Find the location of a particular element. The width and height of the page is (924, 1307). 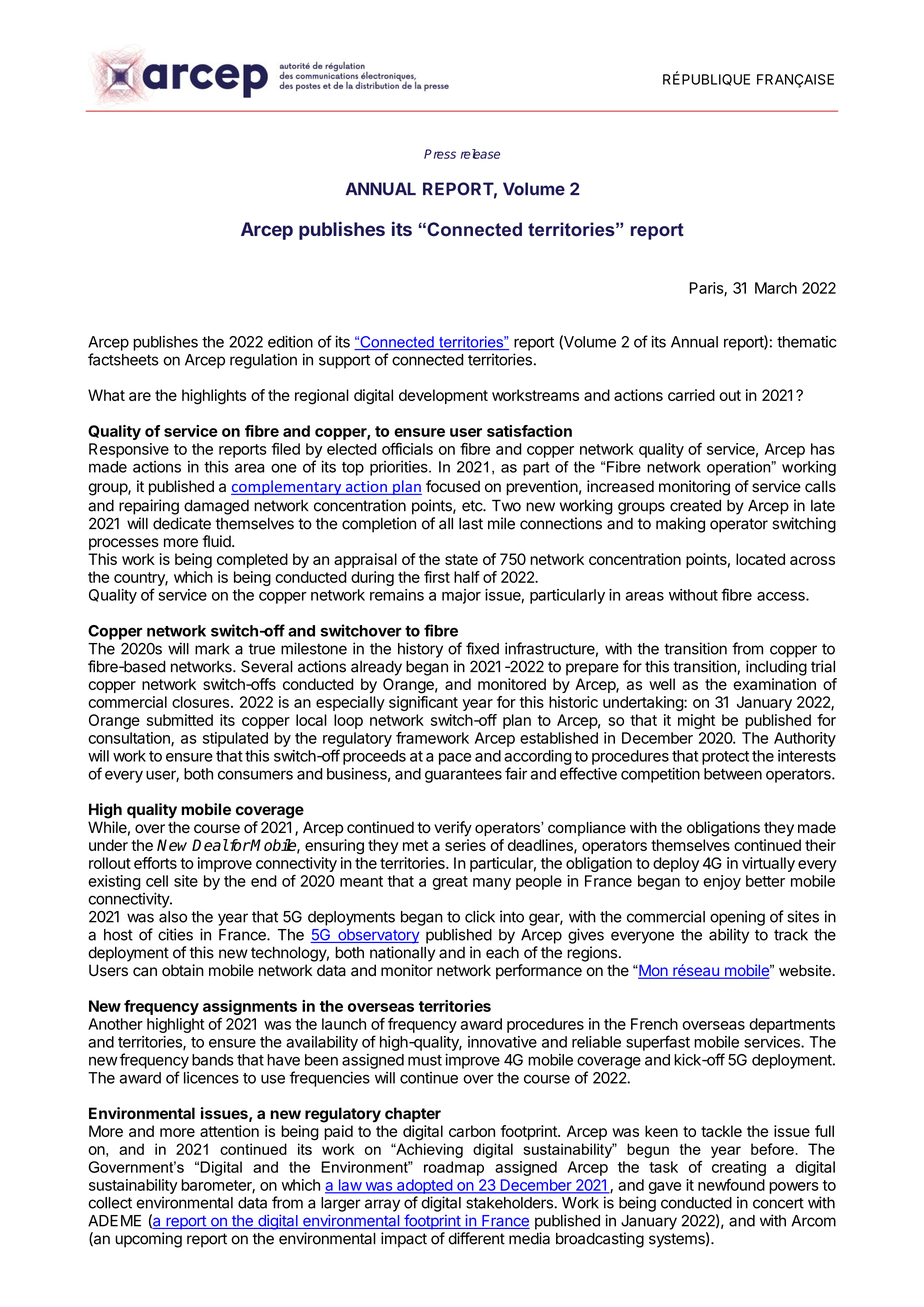

March is located at coordinates (776, 288).
